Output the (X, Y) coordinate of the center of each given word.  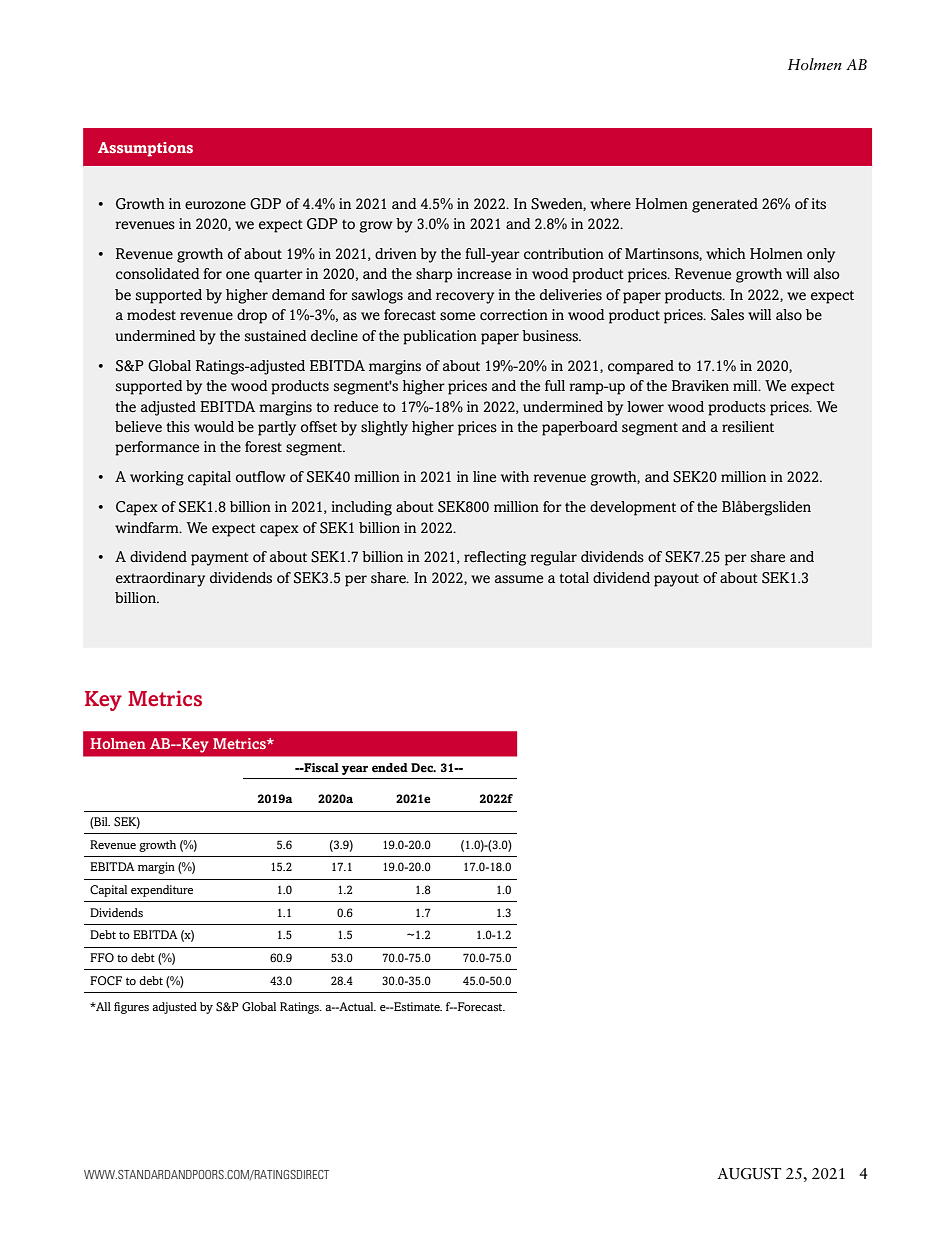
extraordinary (160, 579)
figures (131, 1008)
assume (519, 579)
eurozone (215, 205)
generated (725, 205)
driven (396, 254)
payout (676, 580)
